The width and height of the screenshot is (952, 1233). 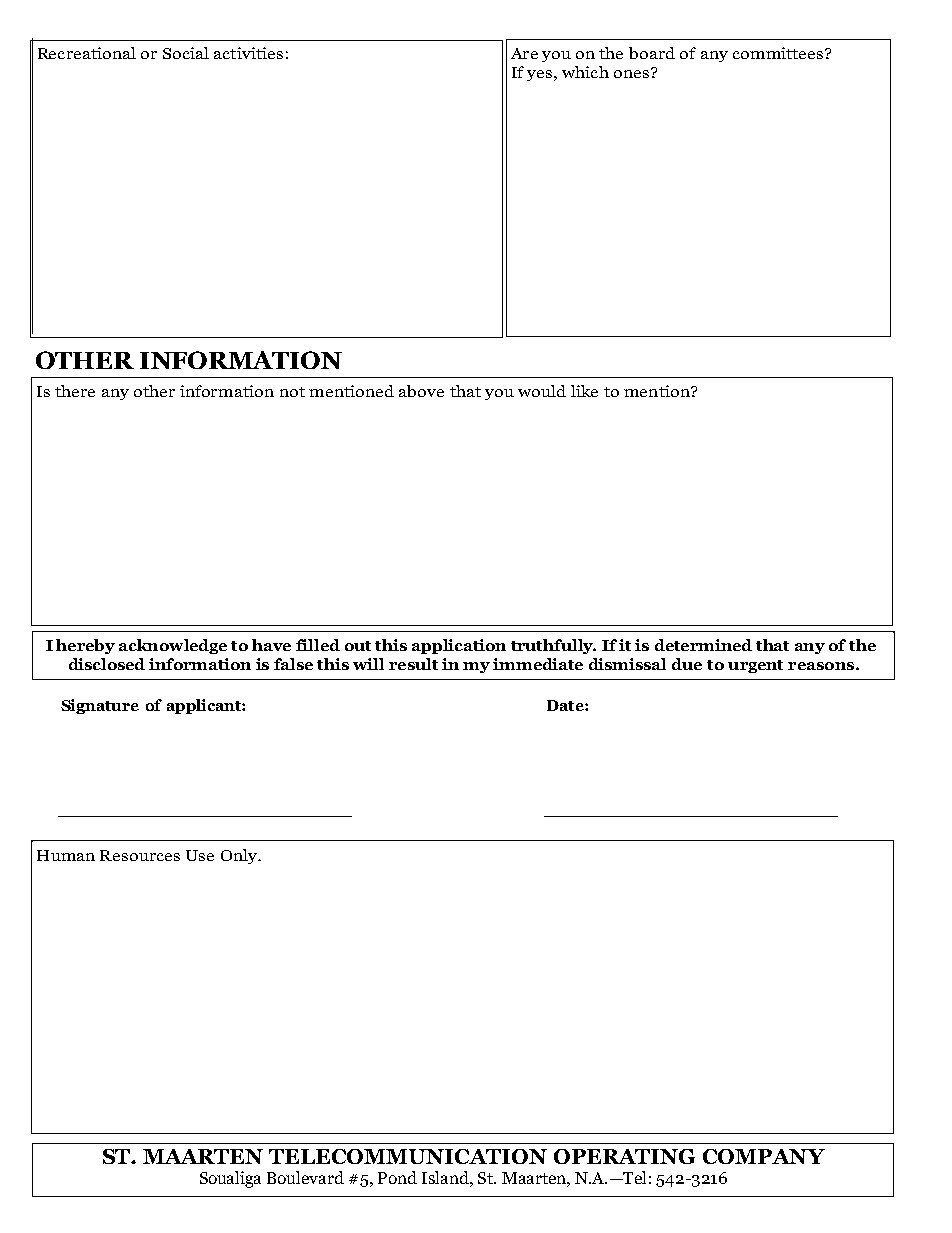 I want to click on Are, so click(x=524, y=53).
